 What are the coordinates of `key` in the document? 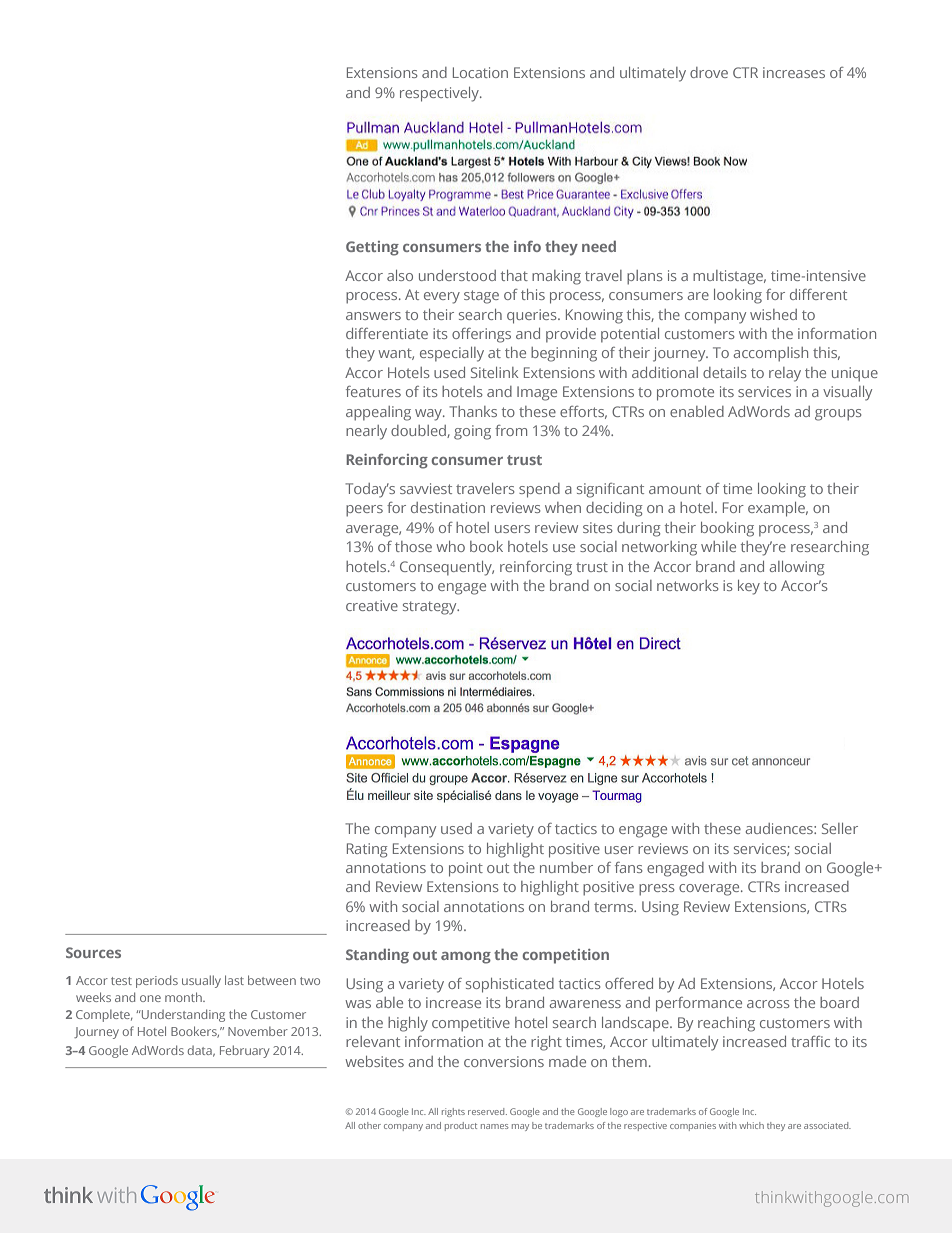 It's located at (749, 587).
